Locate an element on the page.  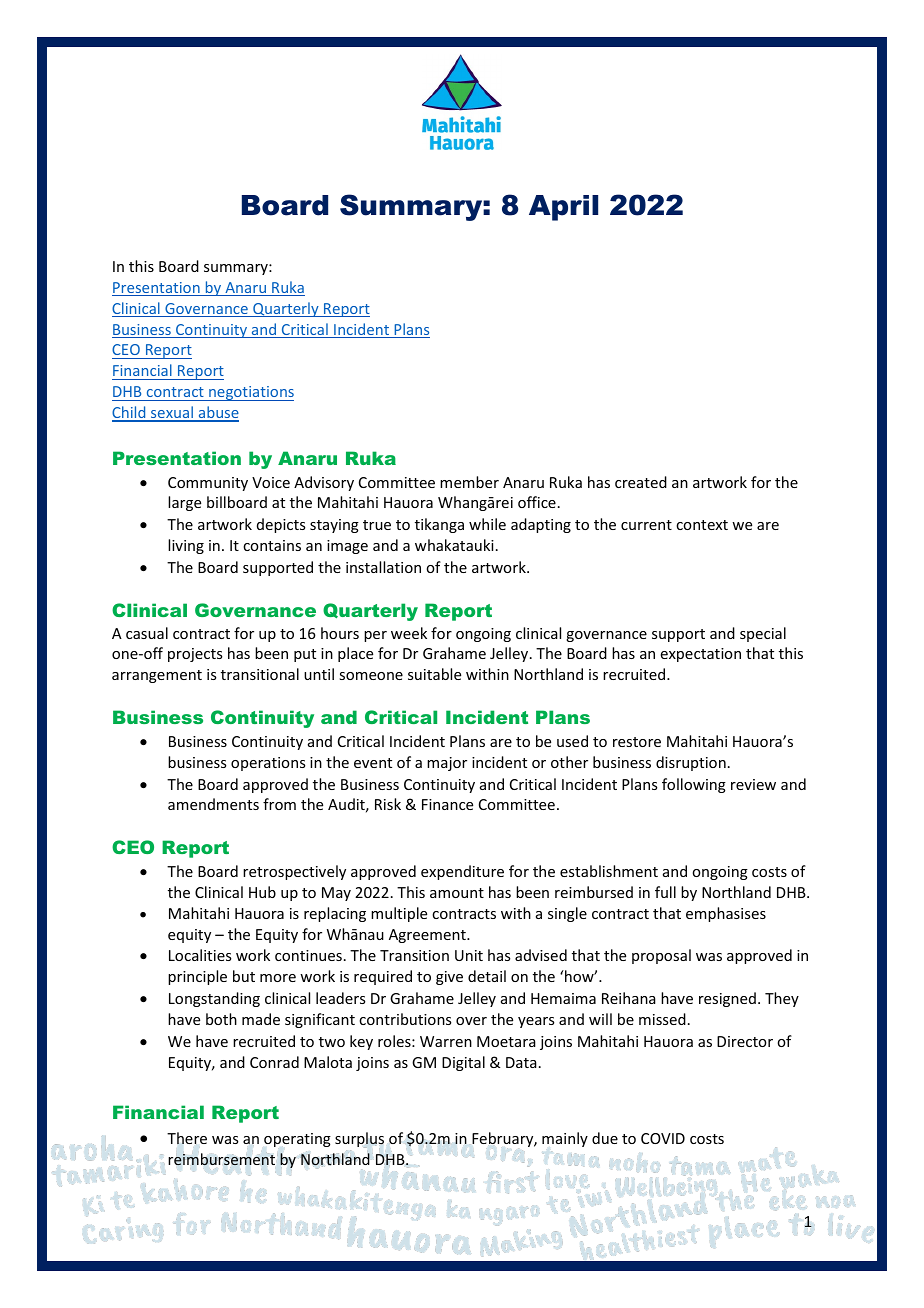
April is located at coordinates (563, 208).
